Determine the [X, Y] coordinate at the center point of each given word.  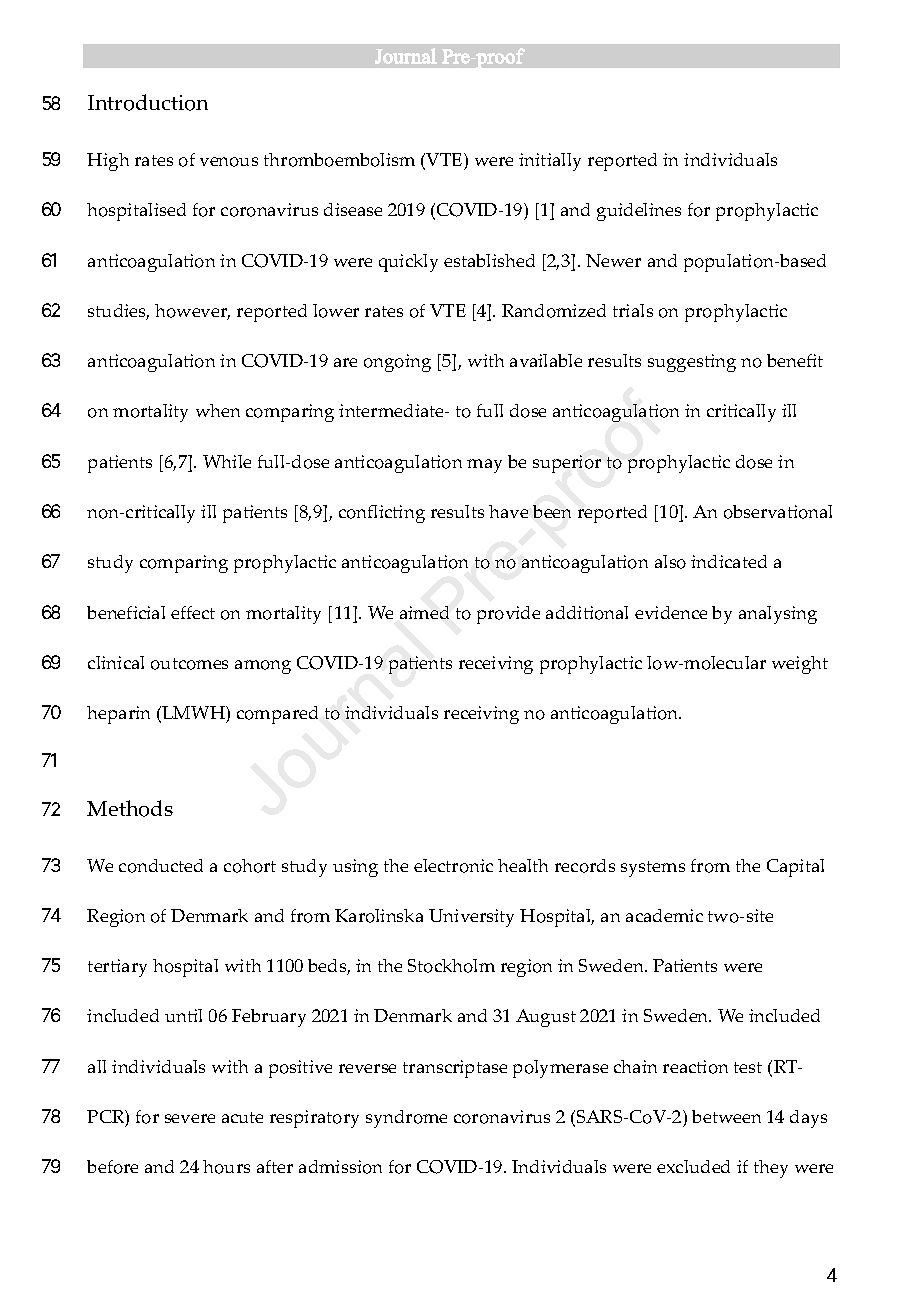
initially [550, 162]
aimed [424, 612]
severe [190, 1118]
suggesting [692, 363]
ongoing [397, 363]
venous [229, 162]
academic [664, 915]
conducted [161, 866]
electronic [453, 866]
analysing [778, 615]
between [726, 1116]
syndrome [406, 1119]
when [218, 410]
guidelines [639, 212]
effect [193, 612]
